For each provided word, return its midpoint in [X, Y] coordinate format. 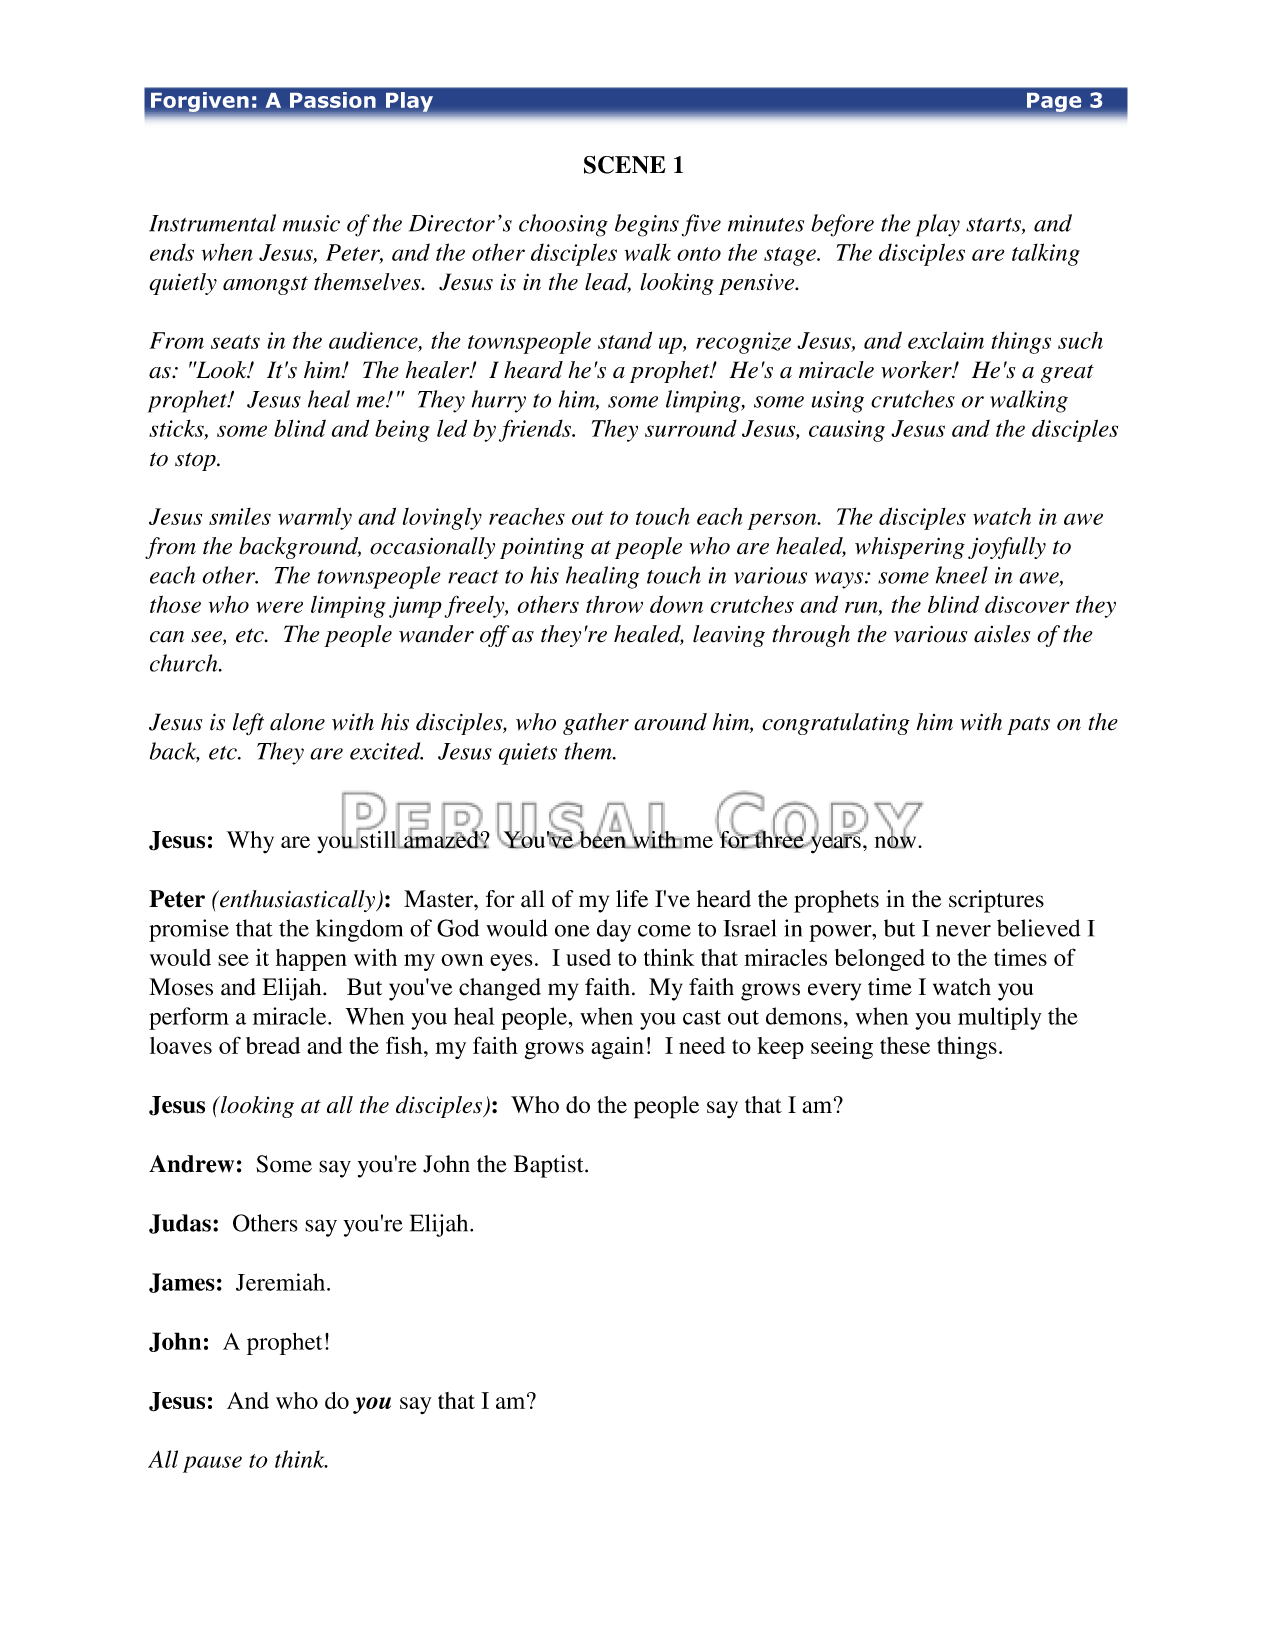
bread [273, 1045]
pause [212, 1464]
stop [196, 461]
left [248, 724]
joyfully [1007, 548]
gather [596, 724]
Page [1054, 102]
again [617, 1048]
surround [691, 428]
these [905, 1045]
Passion [333, 100]
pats [1028, 725]
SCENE [625, 165]
